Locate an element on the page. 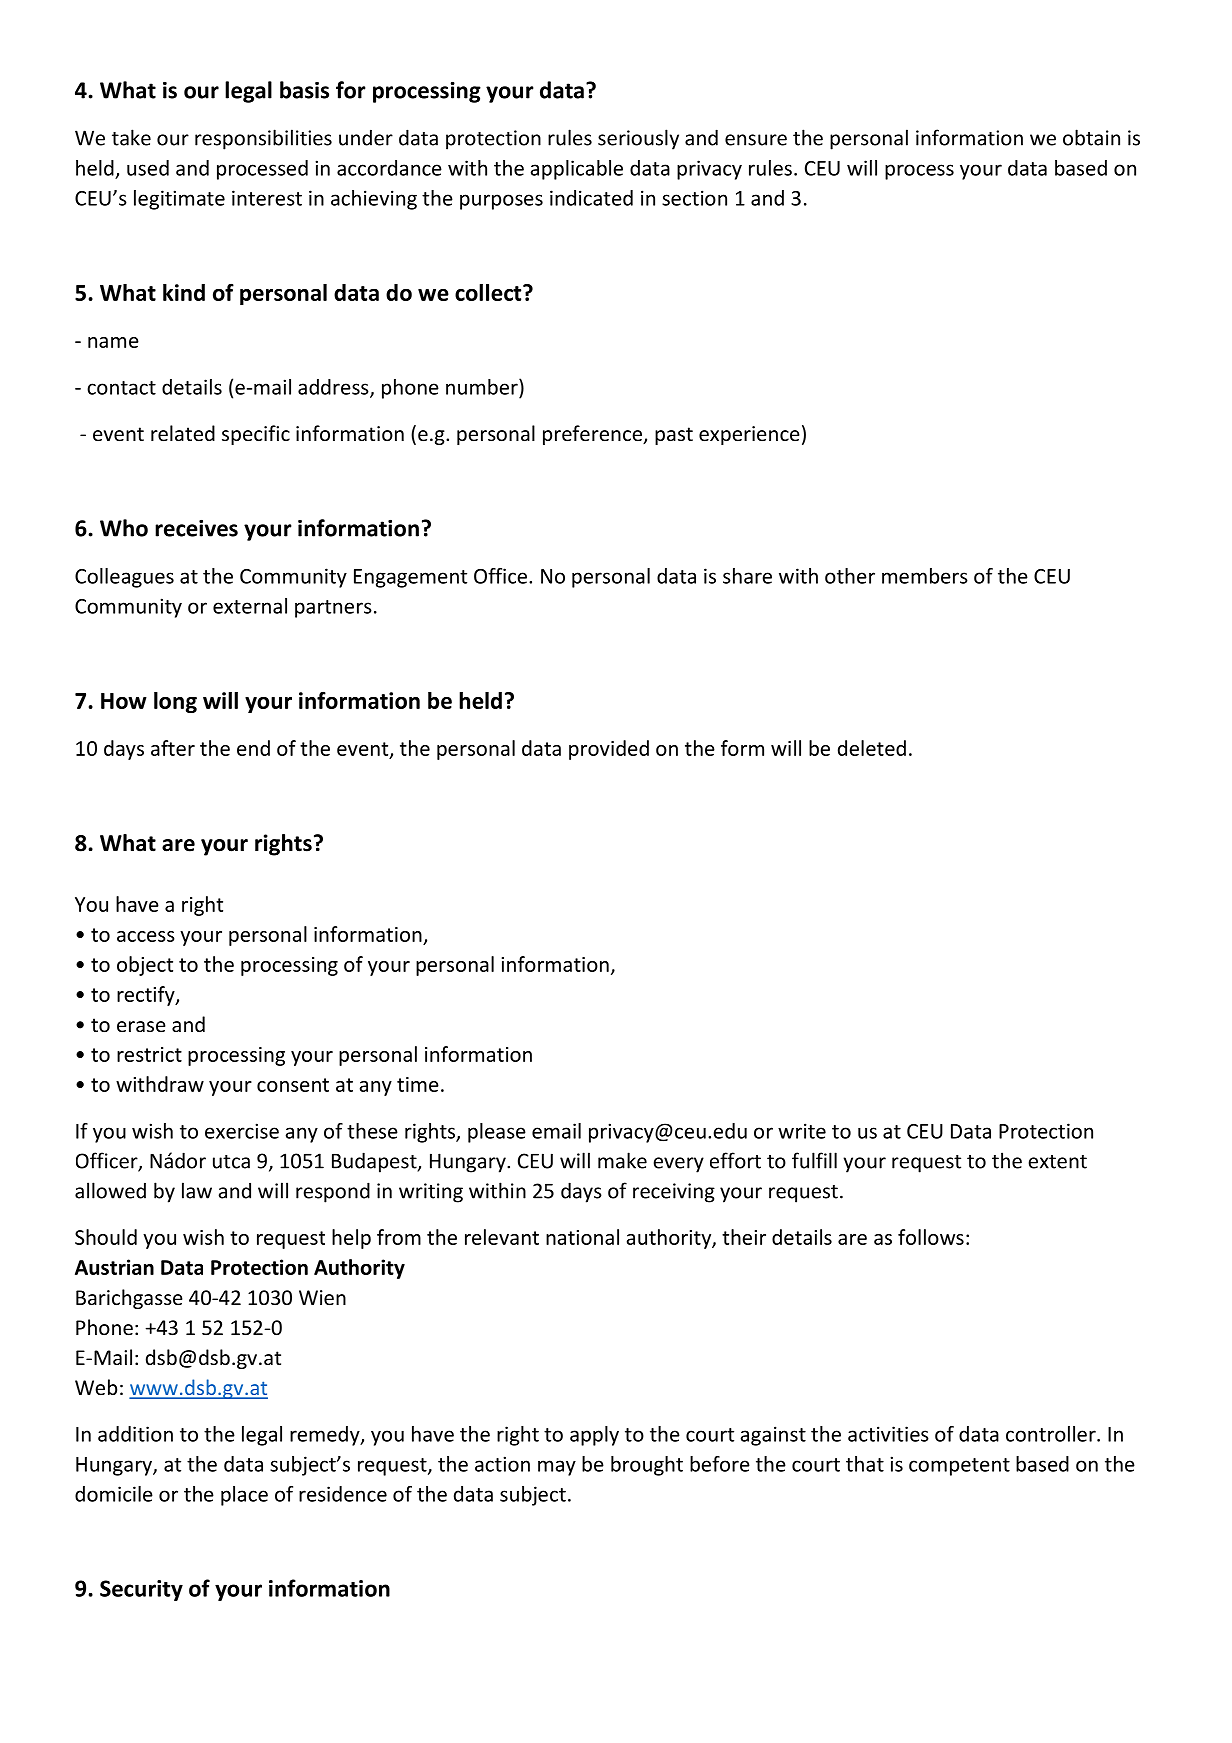  extent is located at coordinates (1058, 1162).
